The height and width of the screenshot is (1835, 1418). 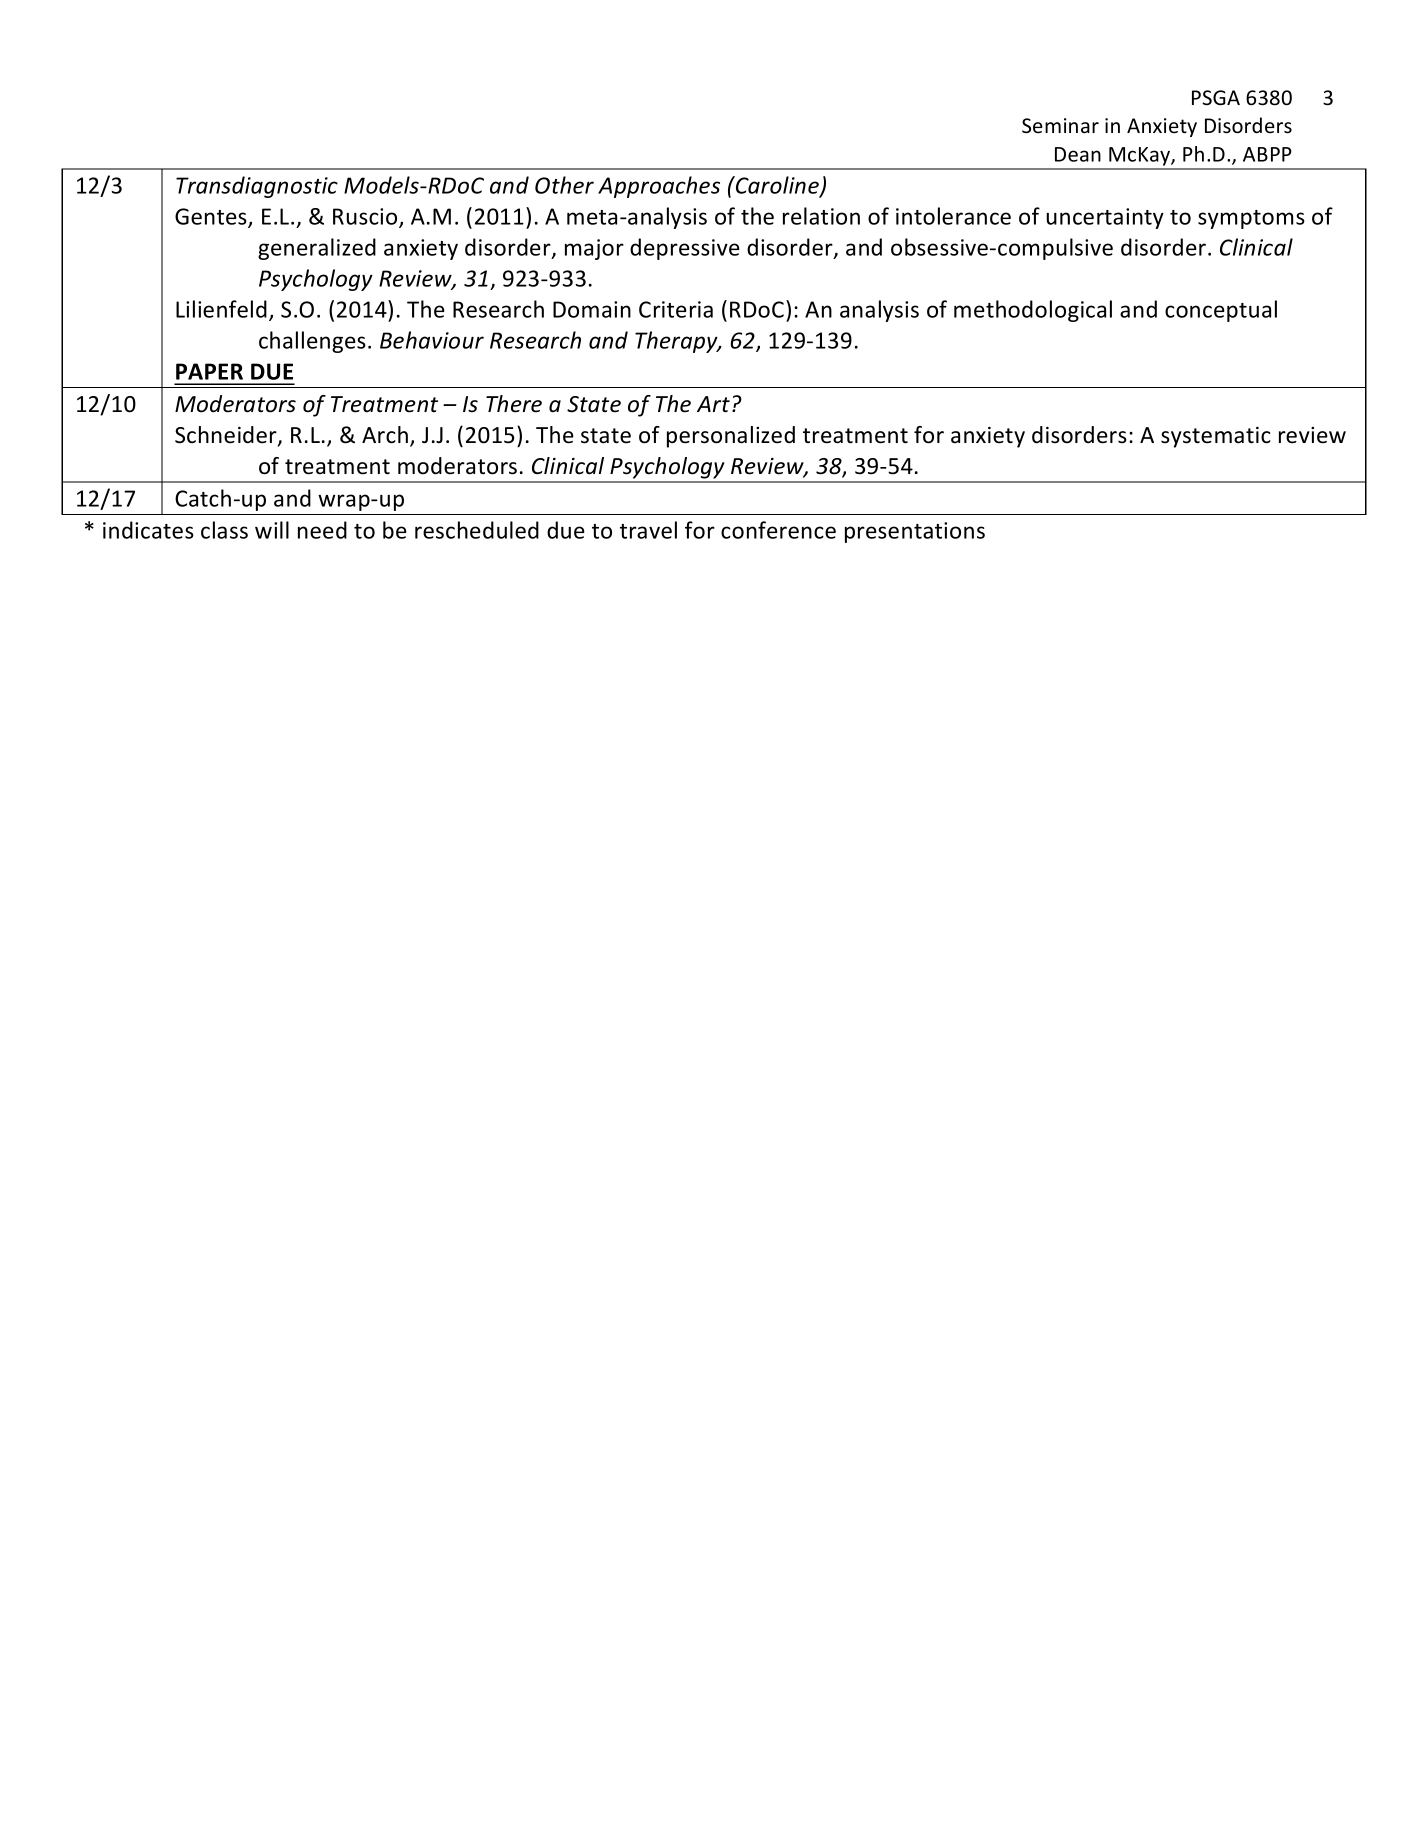 I want to click on challenges, so click(x=312, y=342).
